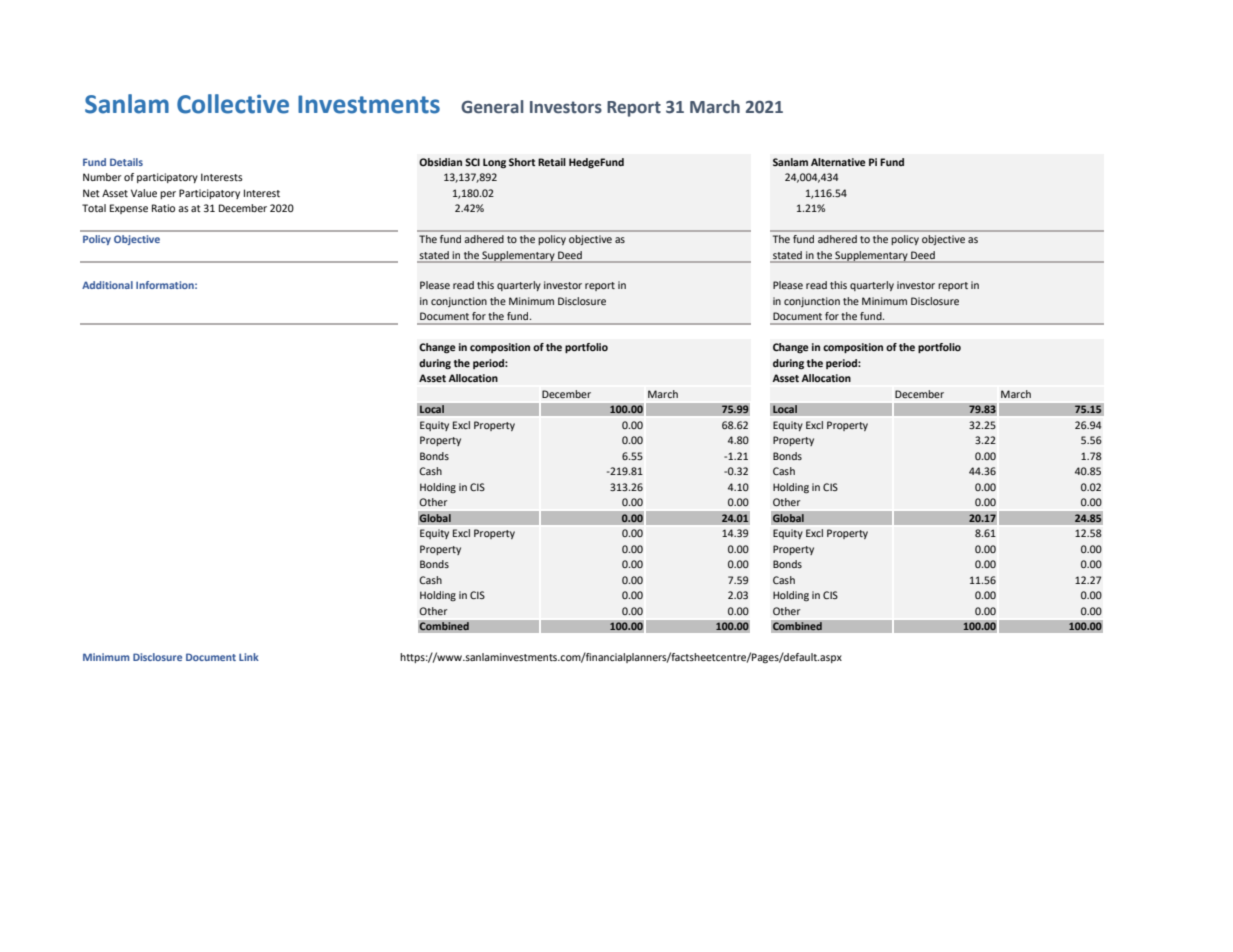 Image resolution: width=1233 pixels, height=952 pixels. I want to click on Alternative, so click(838, 162).
